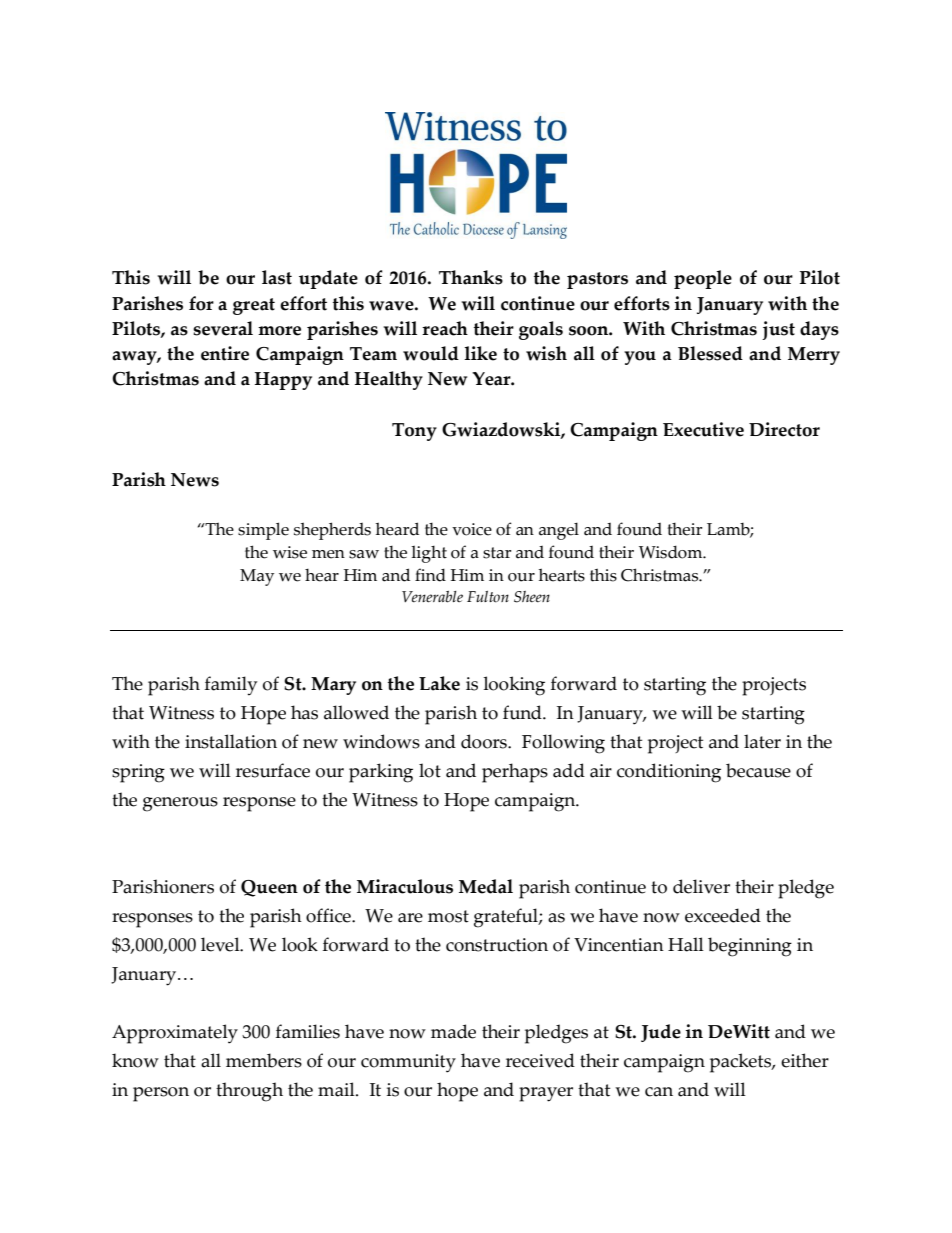 This page has height=1233, width=952. What do you see at coordinates (180, 804) in the page?
I see `generous` at bounding box center [180, 804].
